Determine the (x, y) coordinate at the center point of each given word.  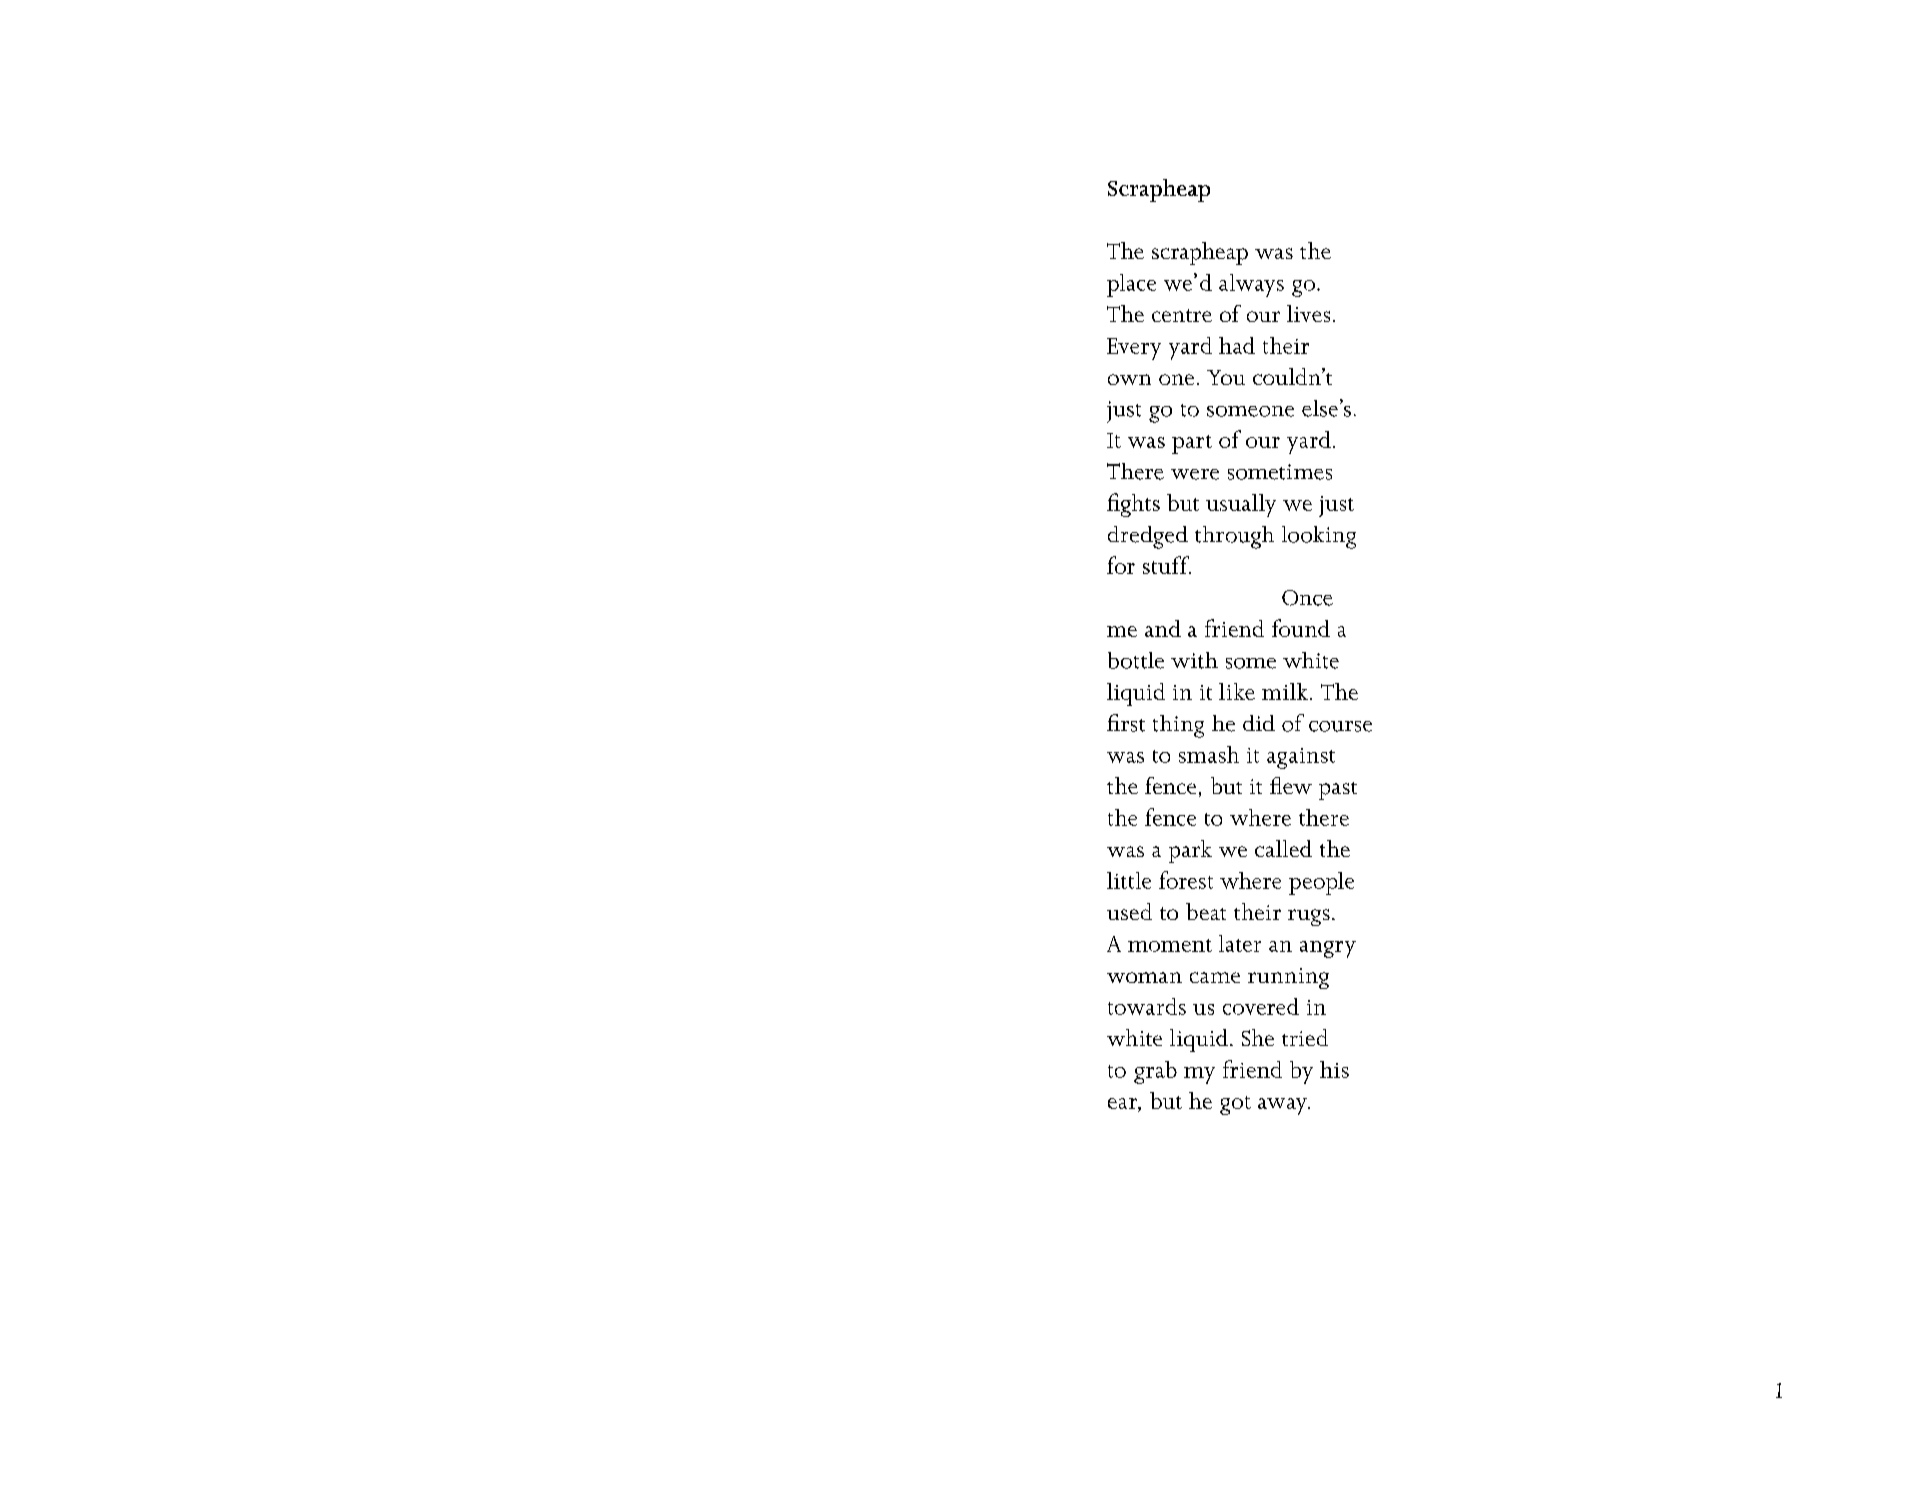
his (1334, 1069)
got (1235, 1105)
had (1237, 345)
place (1131, 285)
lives (1308, 313)
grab (1155, 1072)
